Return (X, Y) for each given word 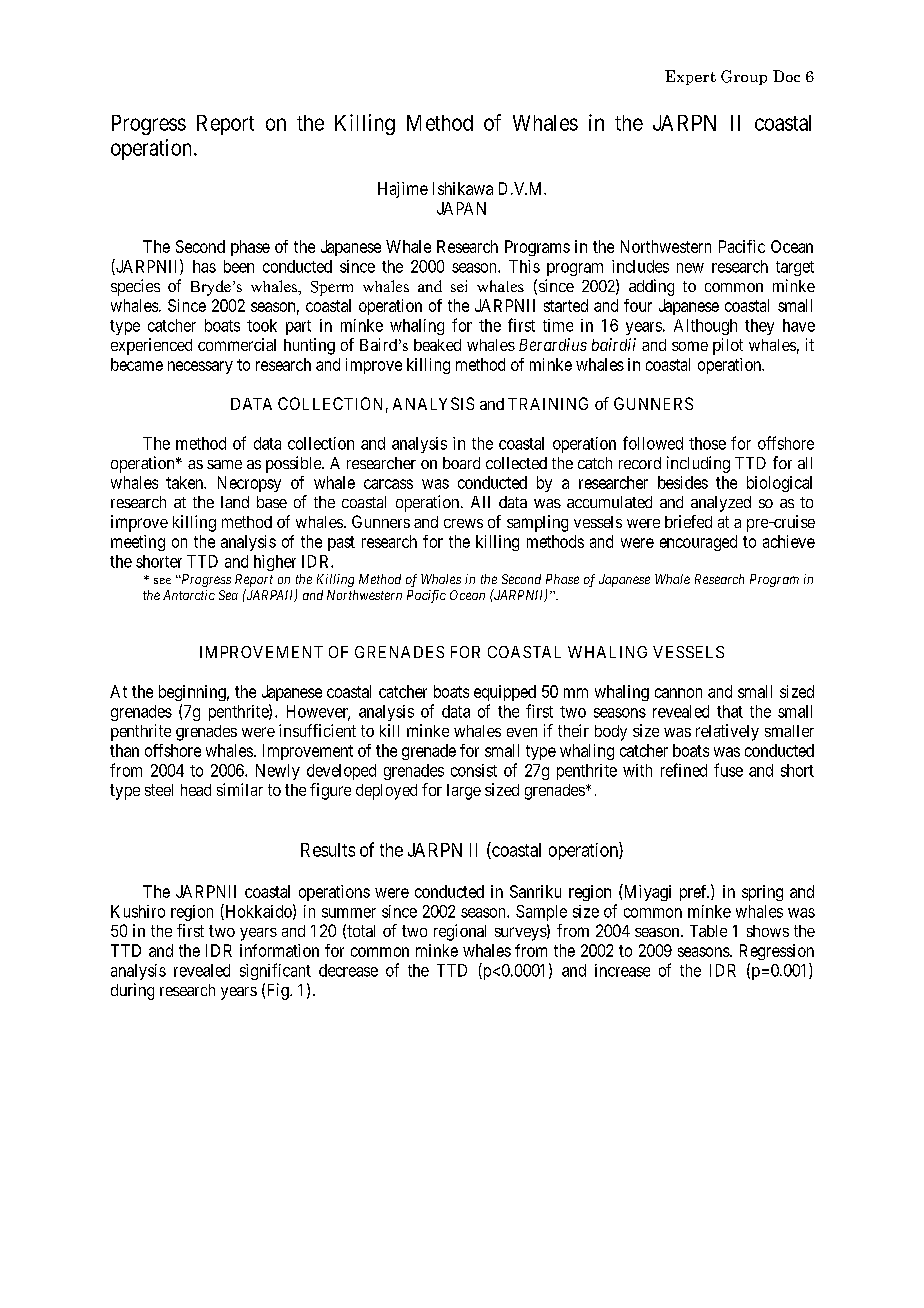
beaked (437, 345)
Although (705, 327)
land (235, 502)
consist (474, 770)
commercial (237, 344)
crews (463, 523)
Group (744, 77)
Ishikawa (463, 188)
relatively (727, 732)
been (239, 266)
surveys (521, 934)
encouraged (698, 543)
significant (275, 971)
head (196, 790)
